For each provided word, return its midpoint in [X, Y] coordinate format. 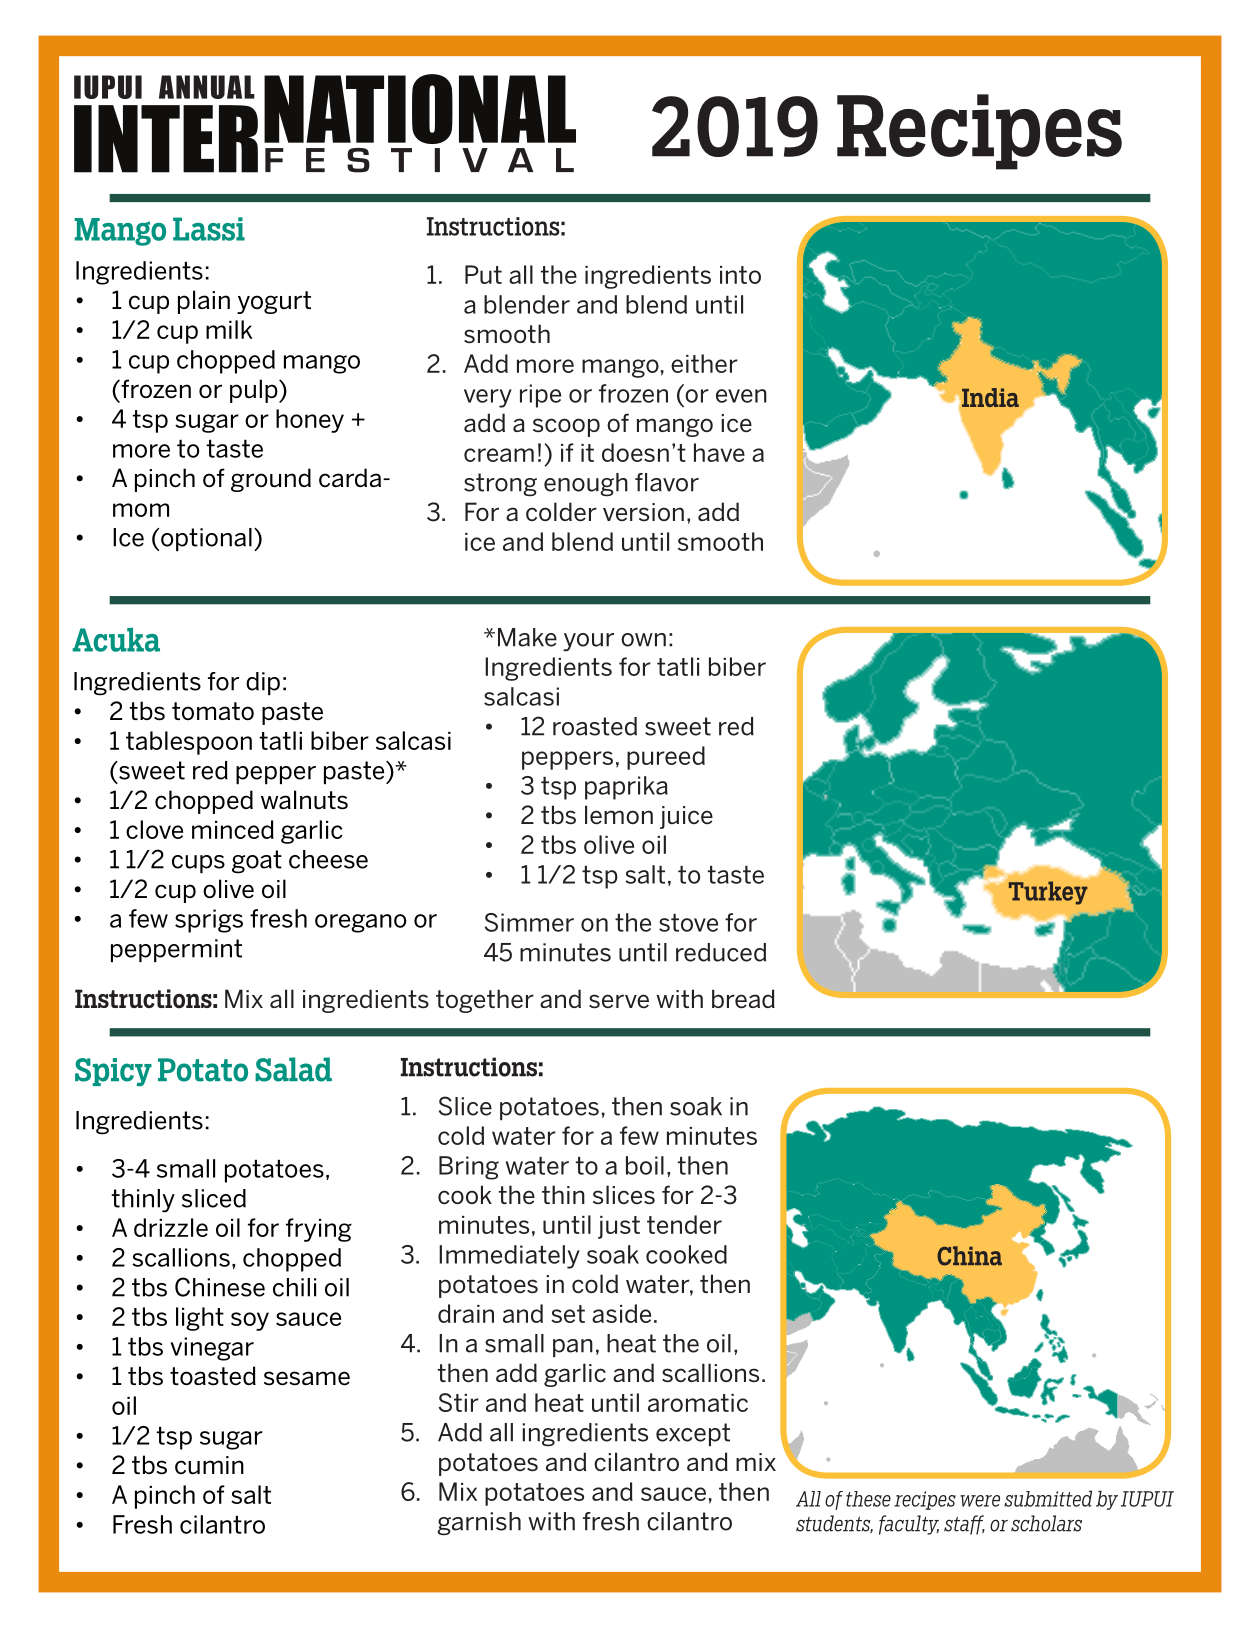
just [619, 1227]
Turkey [1048, 893]
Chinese [220, 1287]
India [990, 397]
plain [204, 302]
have [719, 452]
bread [743, 999]
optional [206, 539]
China [969, 1256]
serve [619, 1001]
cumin [209, 1465]
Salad [293, 1069]
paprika [626, 788]
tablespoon [189, 743]
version [643, 512]
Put [483, 274]
